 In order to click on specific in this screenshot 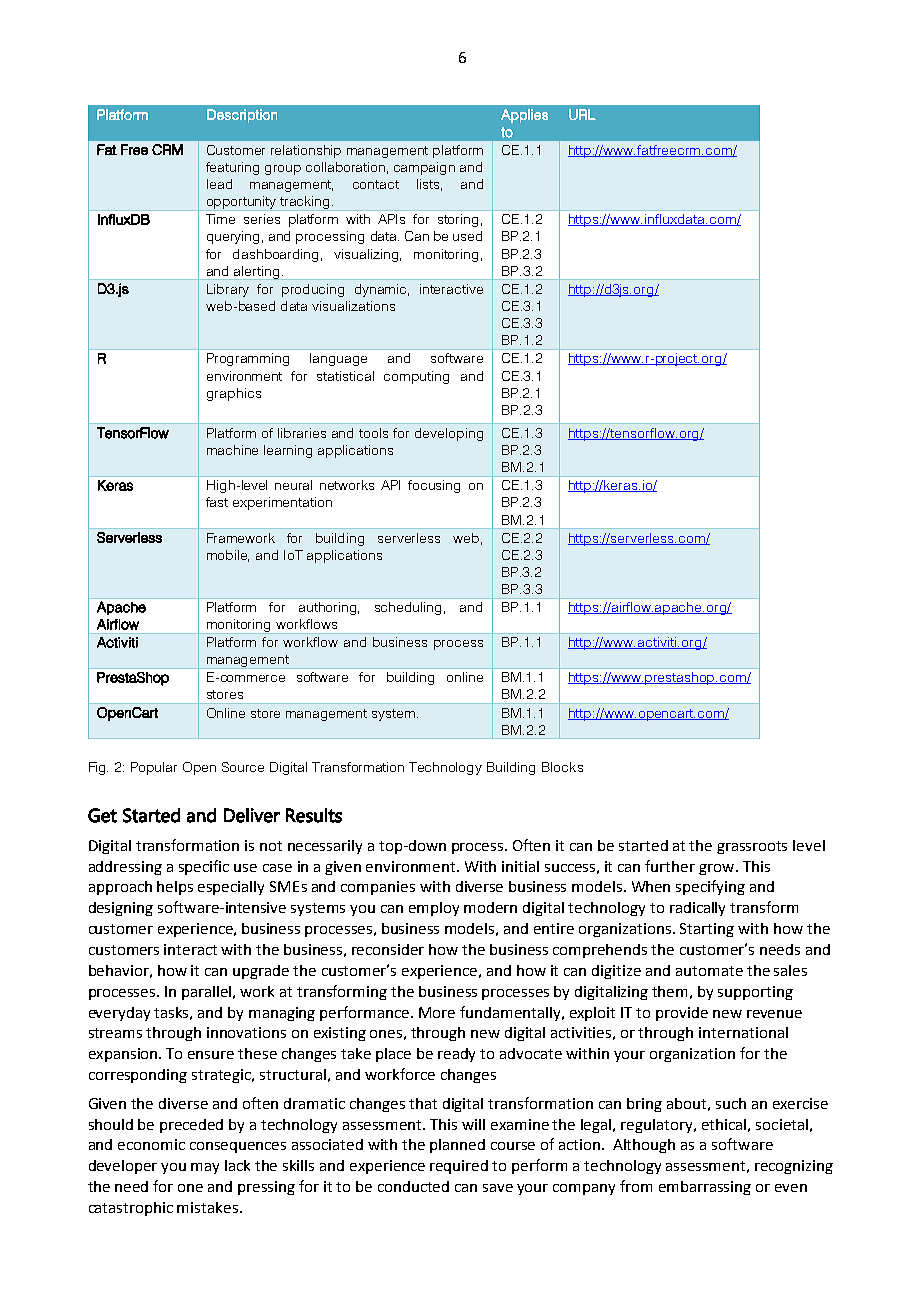, I will do `click(204, 867)`.
